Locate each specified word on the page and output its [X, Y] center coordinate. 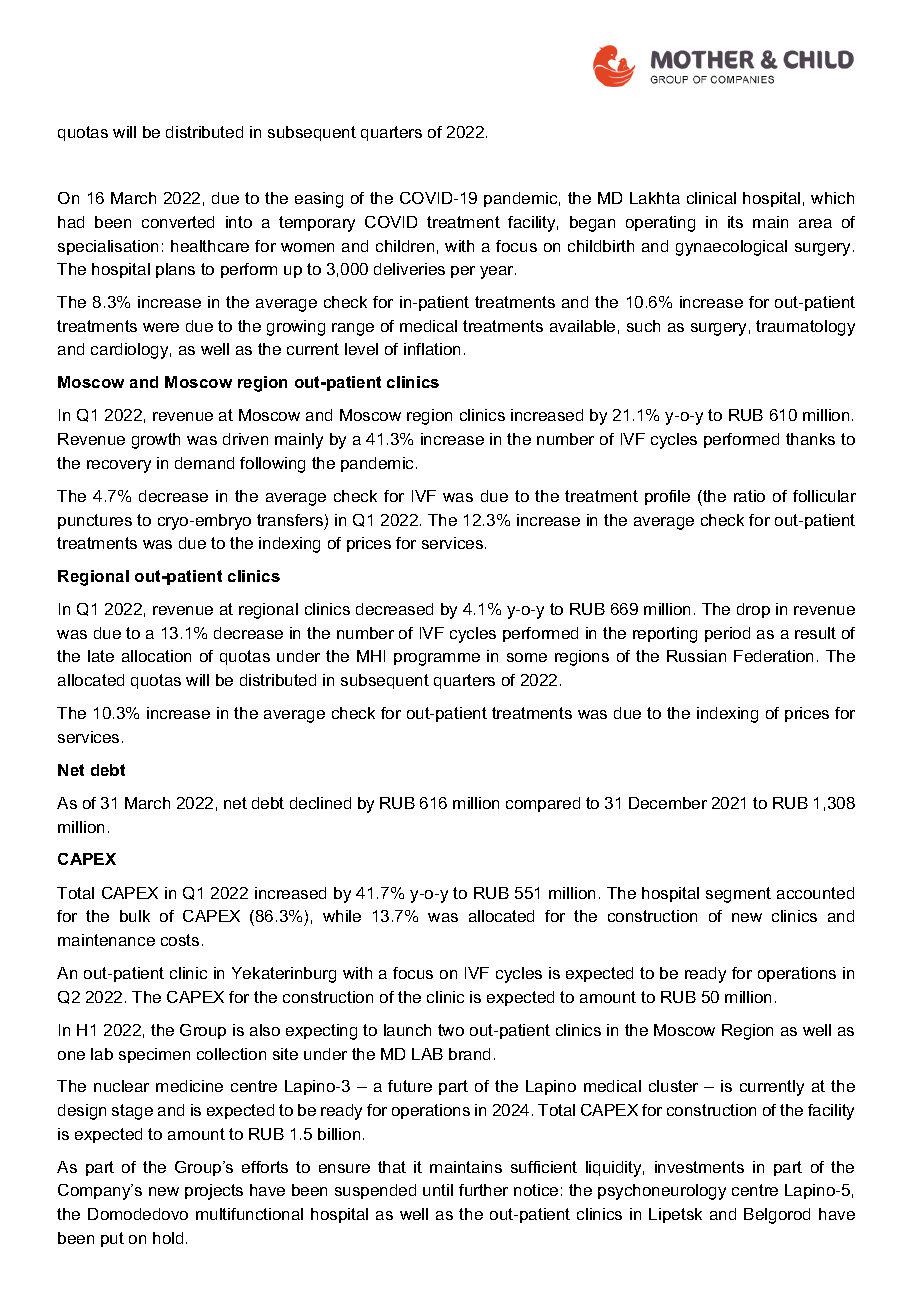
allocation [156, 656]
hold [168, 1238]
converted [178, 222]
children [405, 246]
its [735, 222]
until [438, 1190]
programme [437, 659]
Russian [696, 656]
